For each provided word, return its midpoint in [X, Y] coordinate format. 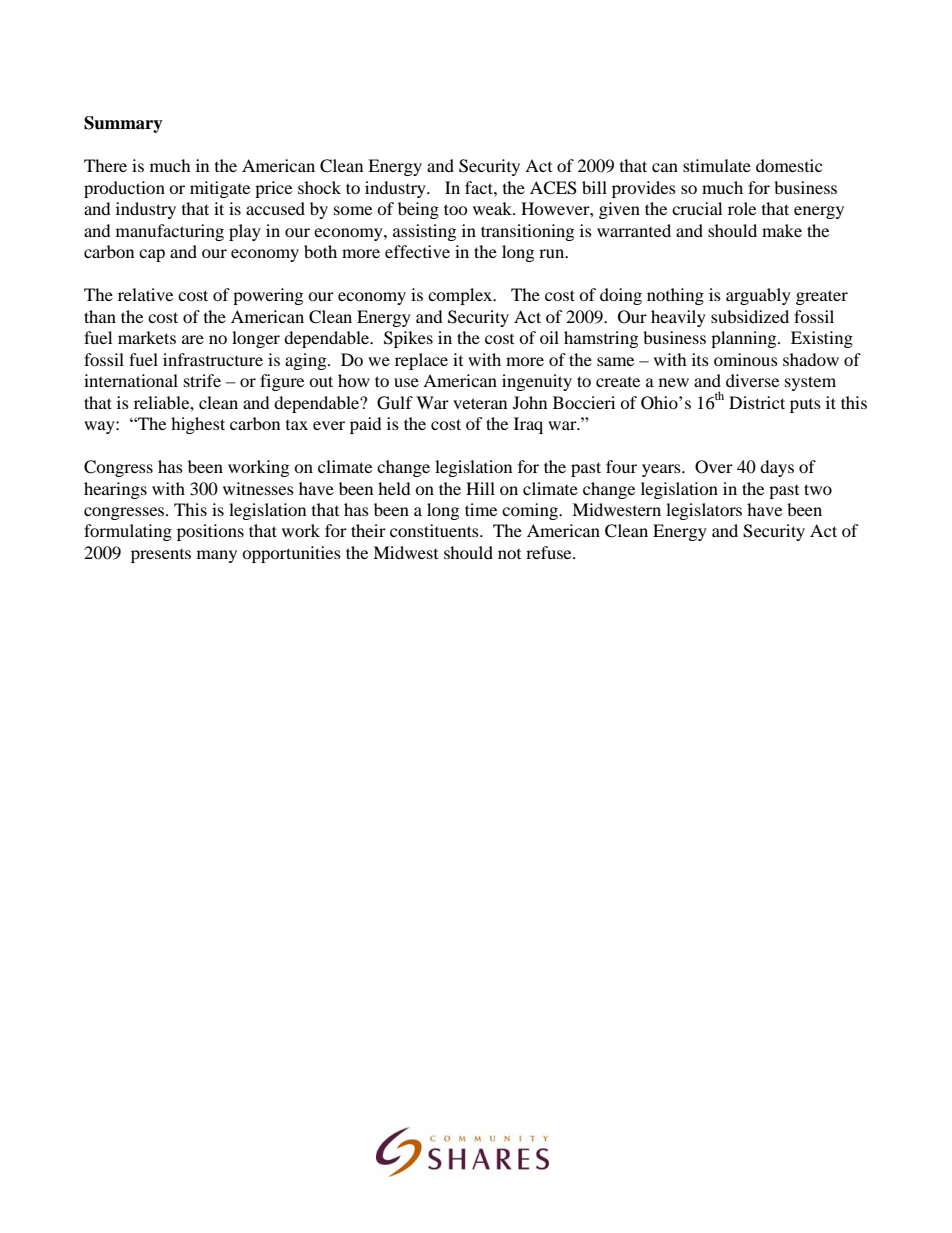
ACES [553, 188]
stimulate [717, 165]
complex [461, 296]
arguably [758, 296]
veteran [480, 403]
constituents [435, 530]
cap [152, 255]
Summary [123, 124]
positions [210, 532]
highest [198, 425]
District [757, 402]
